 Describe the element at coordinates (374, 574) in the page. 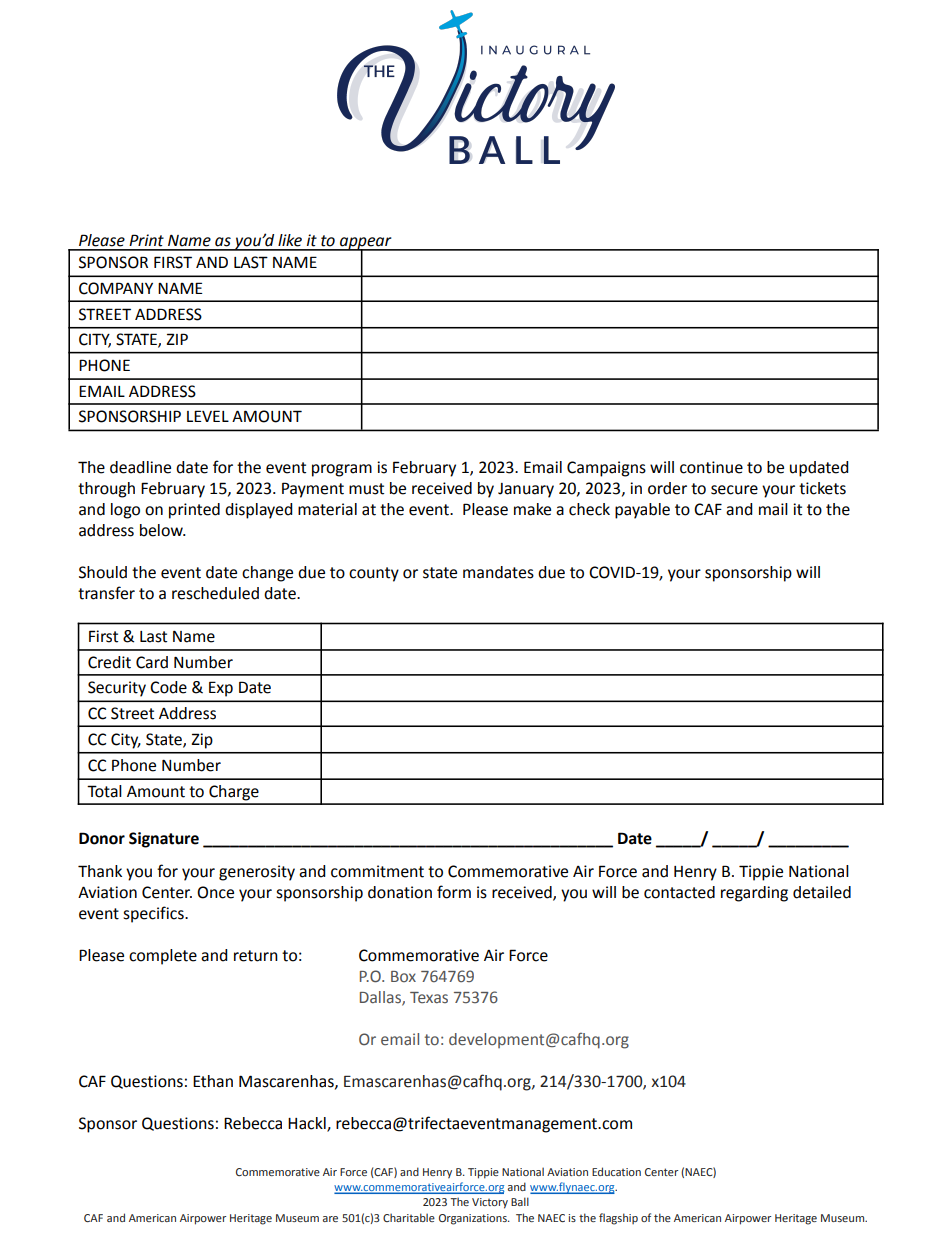

I see `county` at that location.
